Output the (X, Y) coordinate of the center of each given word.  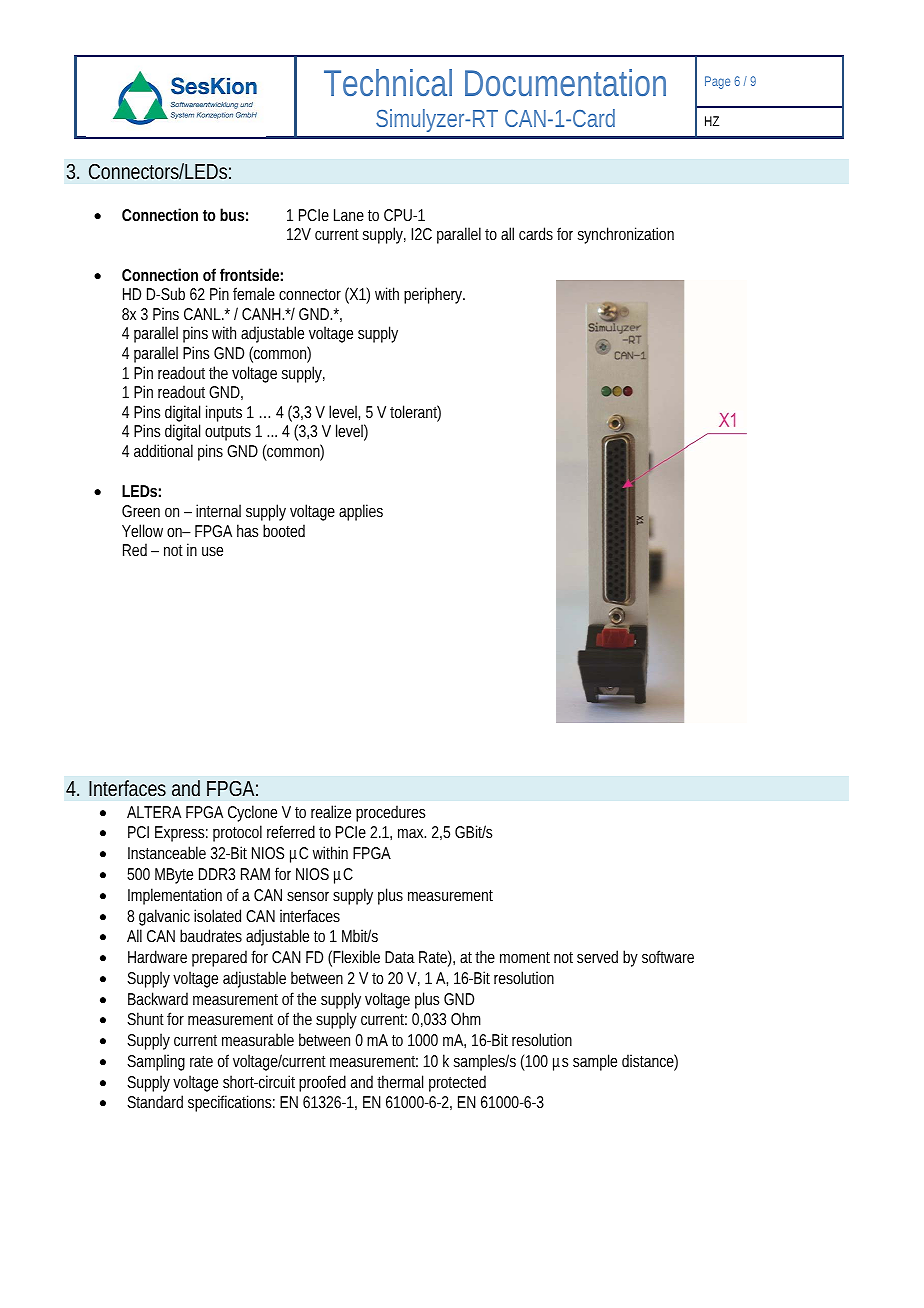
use (212, 551)
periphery (434, 295)
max (412, 833)
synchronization (626, 235)
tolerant (415, 413)
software (668, 956)
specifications (231, 1103)
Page (720, 82)
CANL (204, 314)
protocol (237, 833)
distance (650, 1062)
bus (234, 214)
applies (361, 512)
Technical (388, 82)
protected (457, 1083)
